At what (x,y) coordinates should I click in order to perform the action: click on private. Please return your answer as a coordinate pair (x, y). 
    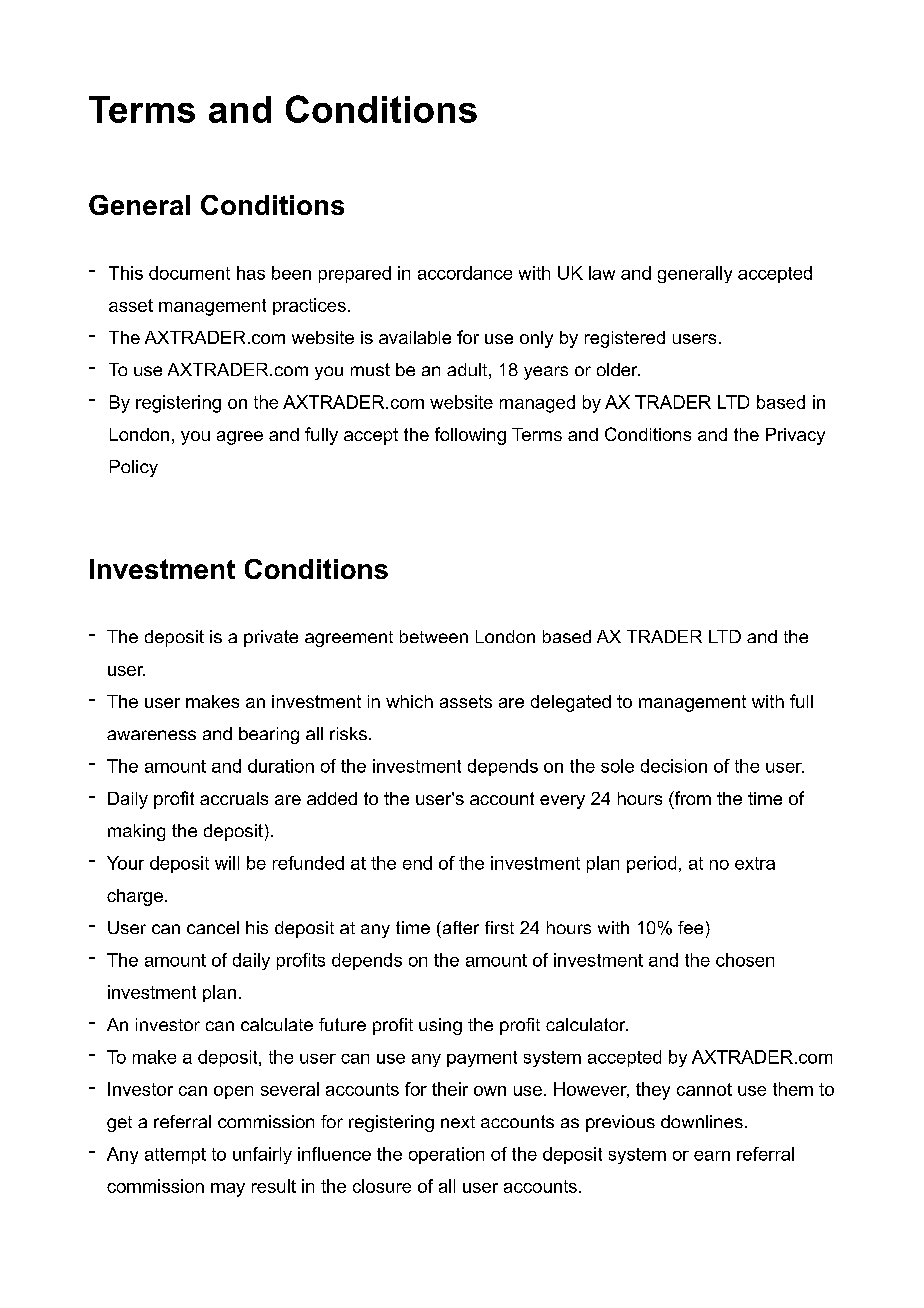
    Looking at the image, I should click on (271, 638).
